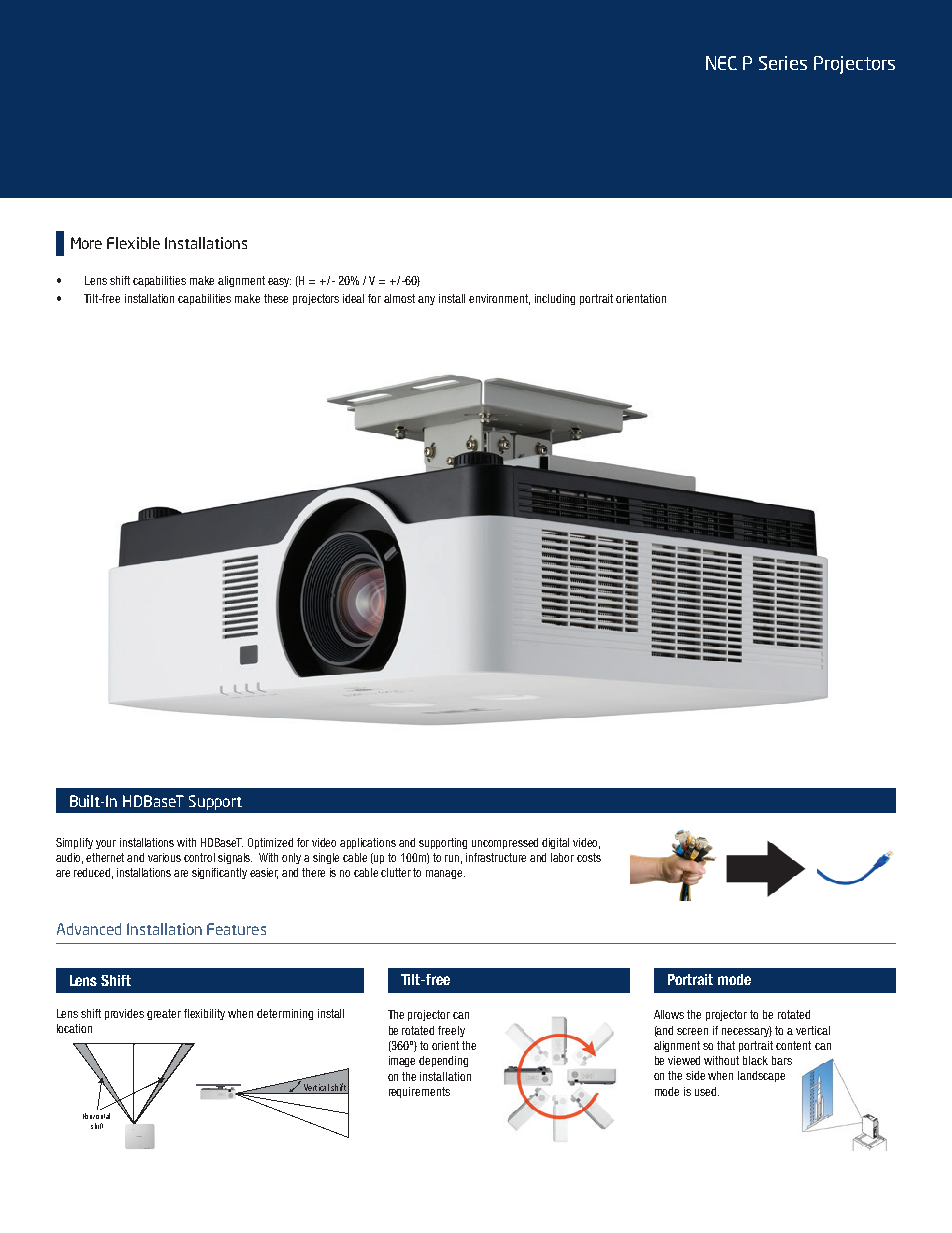 This page has height=1233, width=952. Describe the element at coordinates (133, 243) in the page. I see `Flexible` at that location.
